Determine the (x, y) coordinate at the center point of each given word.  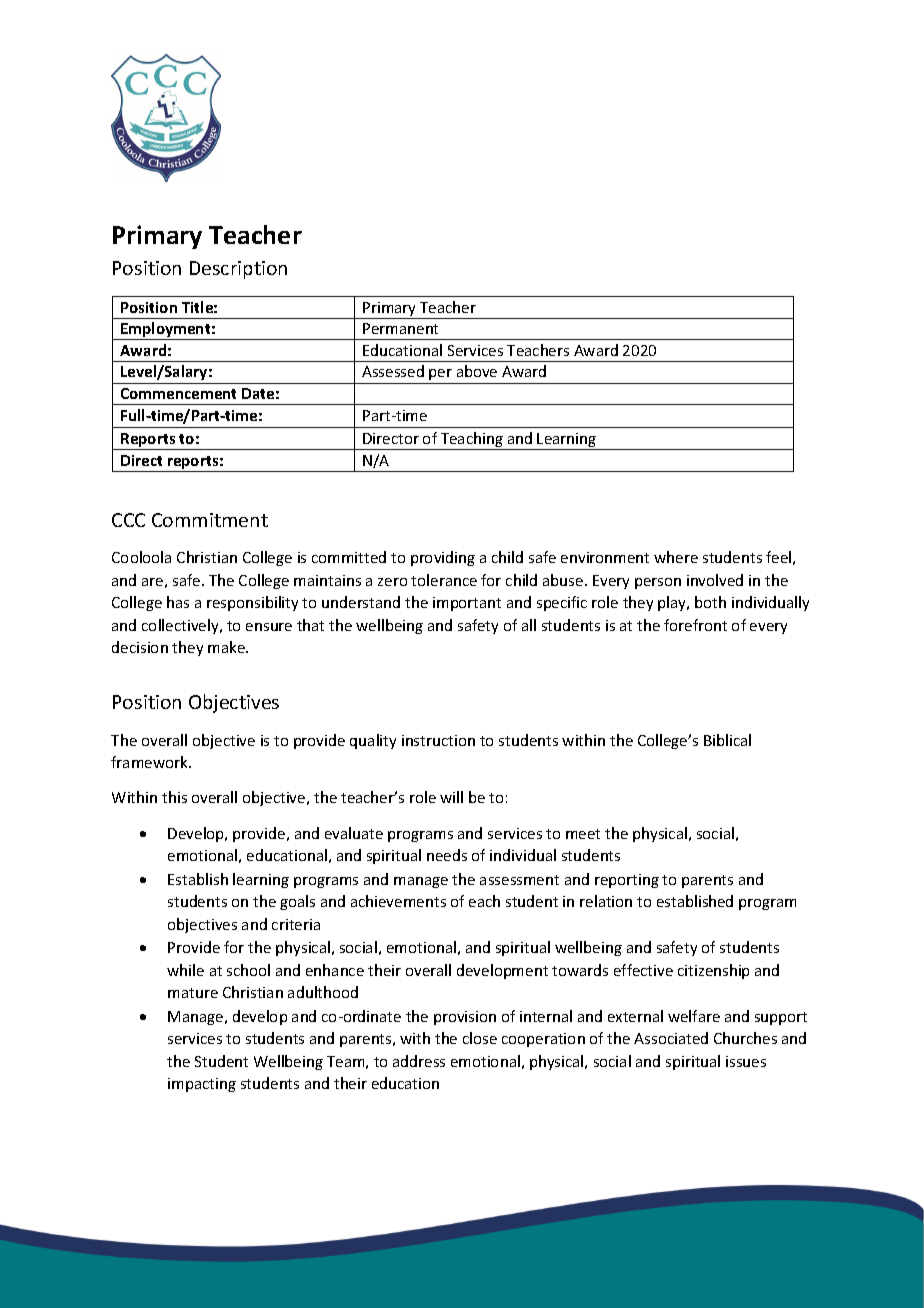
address (419, 1061)
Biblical (727, 740)
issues (746, 1061)
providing (443, 558)
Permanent (400, 328)
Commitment (210, 520)
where (676, 557)
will (451, 797)
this (174, 797)
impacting (202, 1085)
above (477, 371)
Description (238, 270)
